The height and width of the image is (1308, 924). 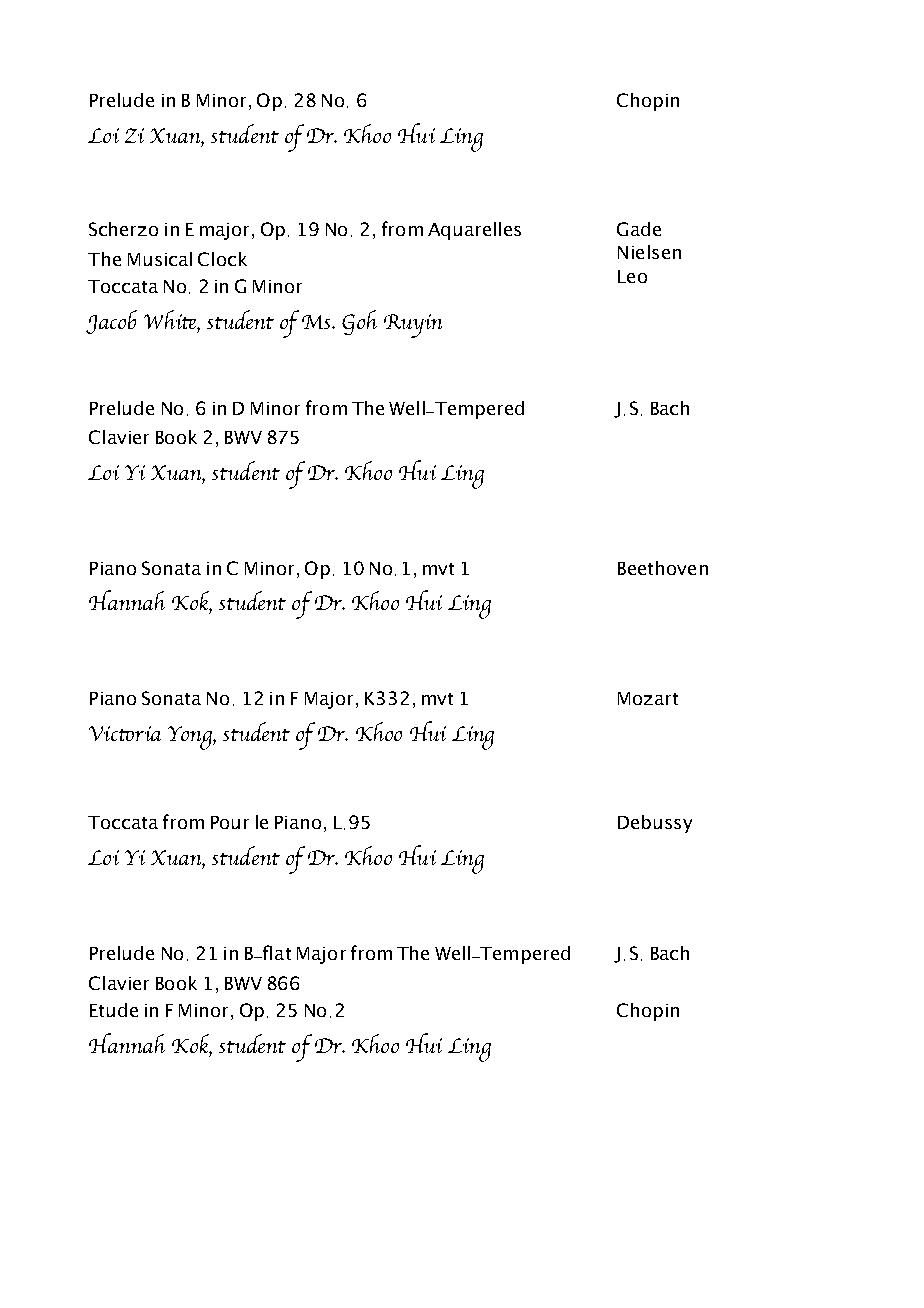 What do you see at coordinates (359, 322) in the image?
I see `Goh` at bounding box center [359, 322].
